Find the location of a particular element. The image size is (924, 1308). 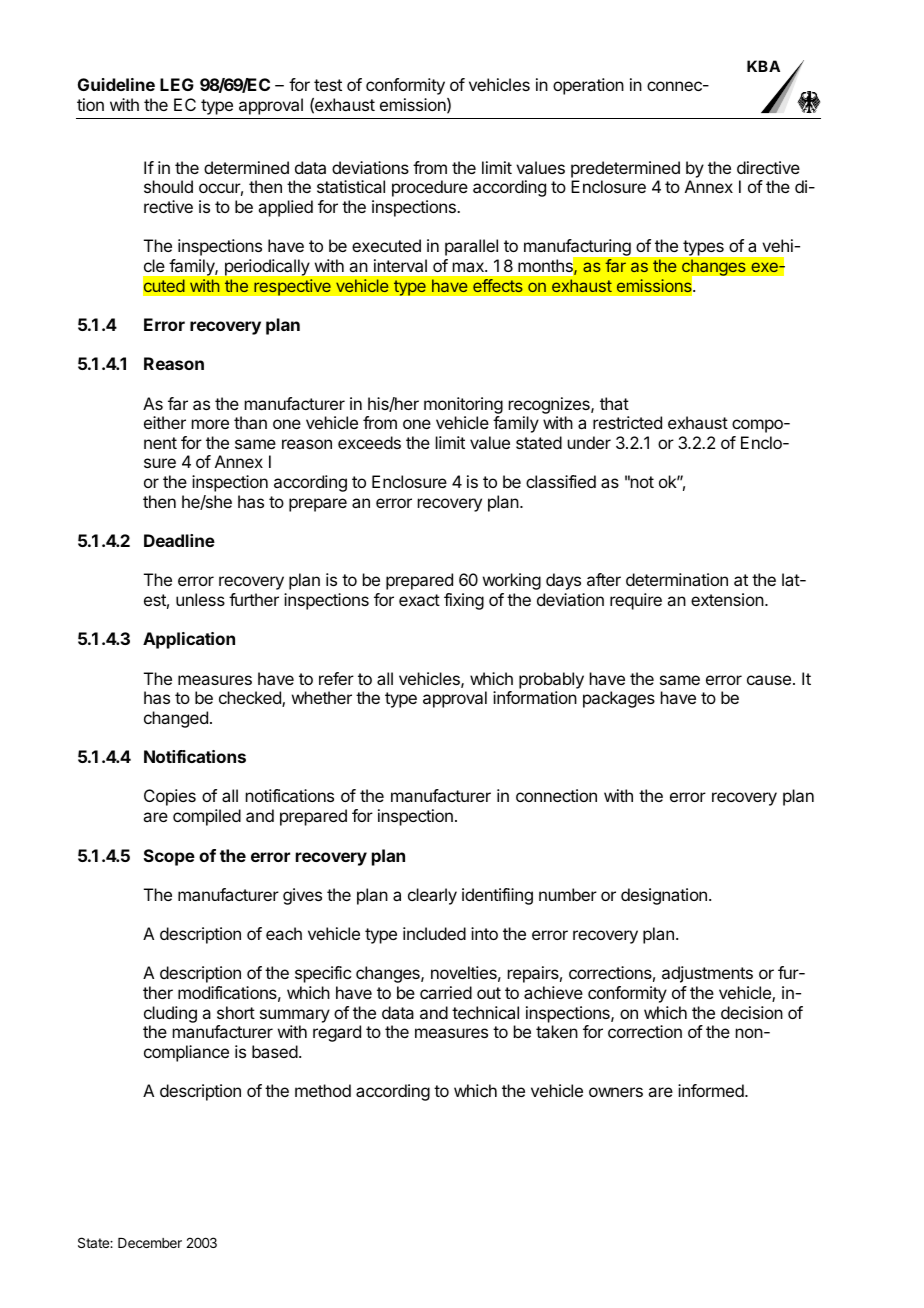

Deadline is located at coordinates (179, 540).
